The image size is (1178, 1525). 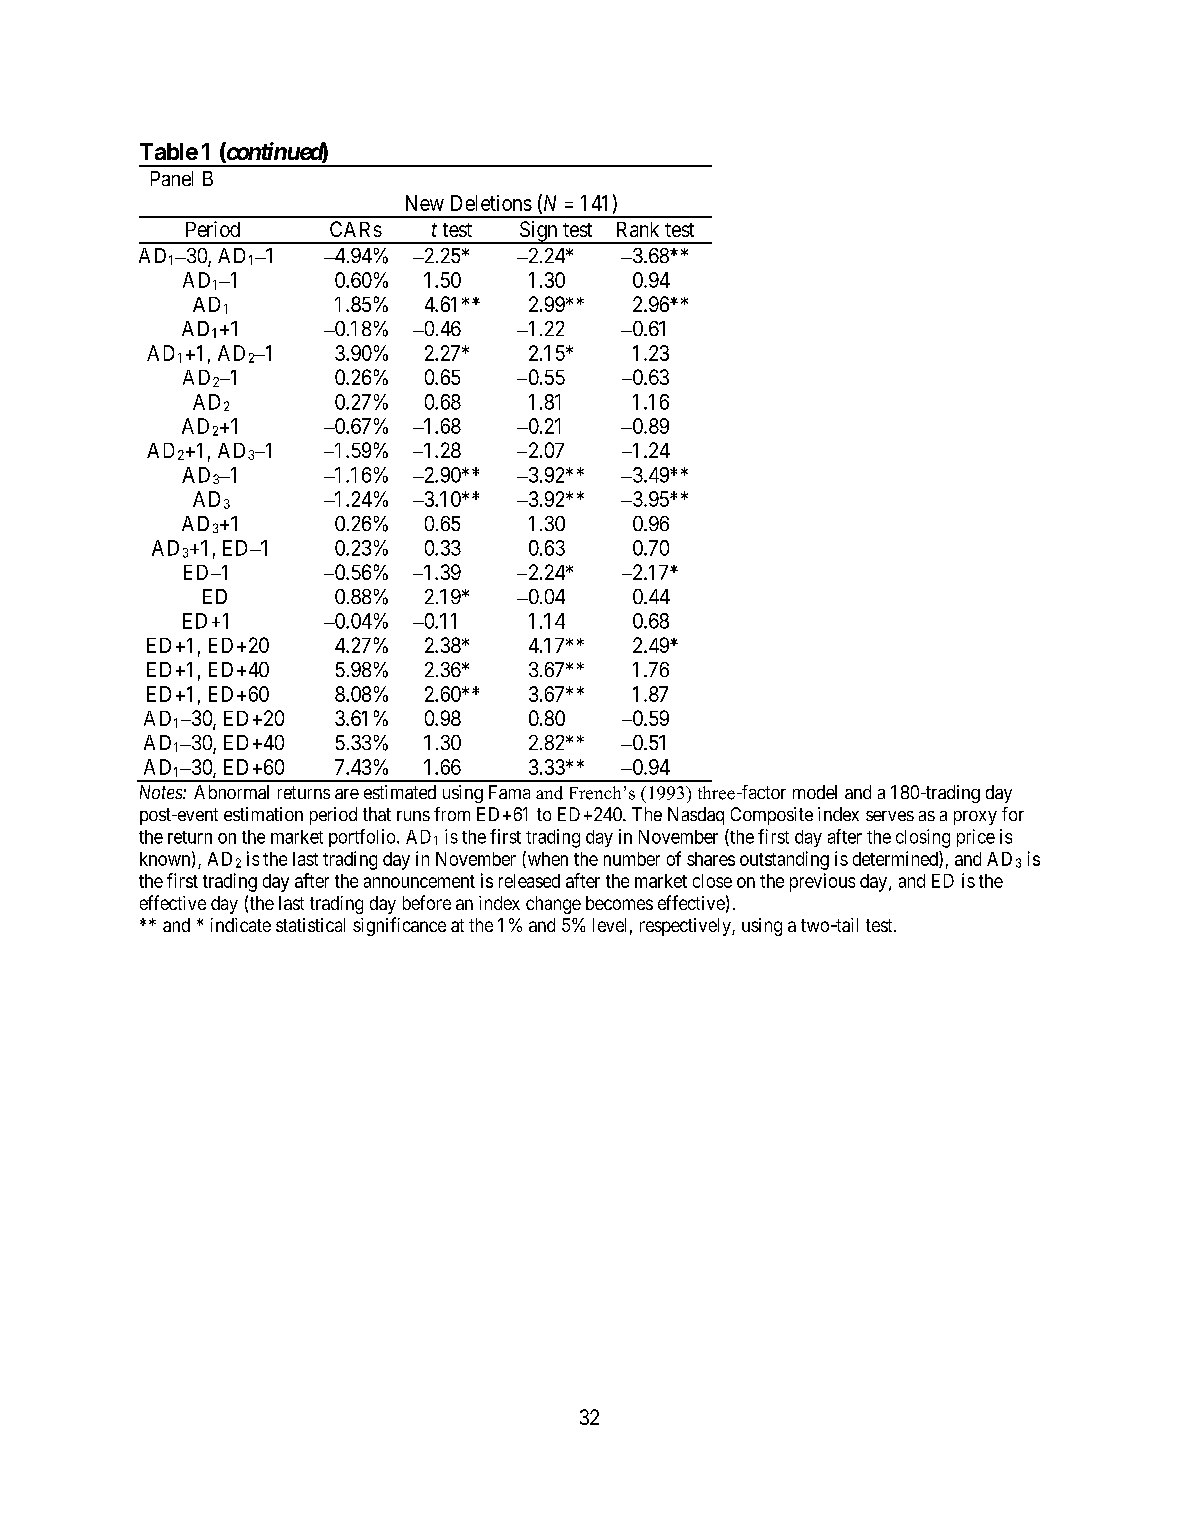 I want to click on change, so click(x=553, y=905).
